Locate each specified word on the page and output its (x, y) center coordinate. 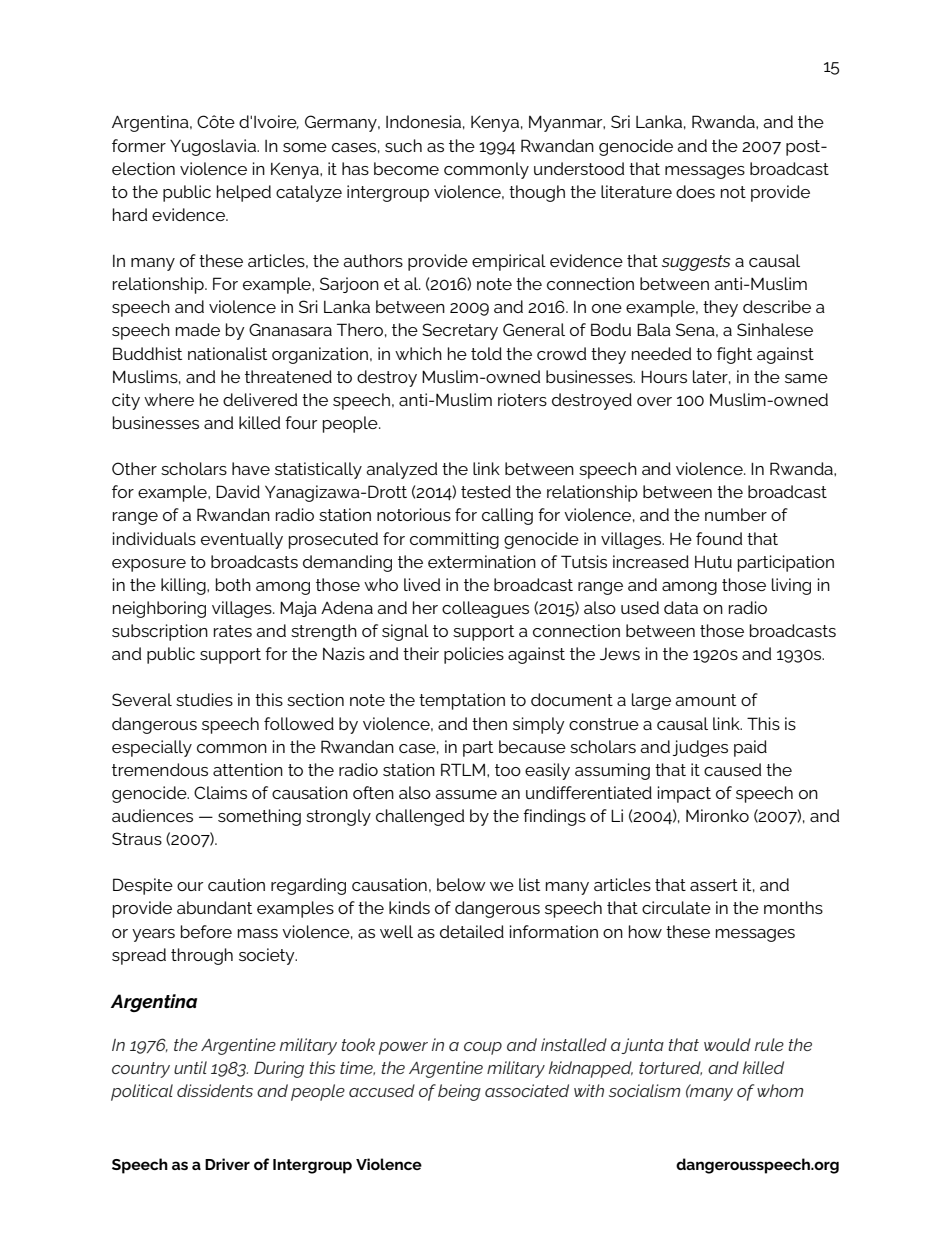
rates (233, 631)
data (681, 607)
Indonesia (423, 121)
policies (474, 655)
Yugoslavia (214, 147)
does (695, 191)
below (461, 884)
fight (734, 355)
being (459, 1092)
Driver (227, 1164)
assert (714, 885)
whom (780, 1090)
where (169, 399)
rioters (522, 399)
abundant (214, 907)
